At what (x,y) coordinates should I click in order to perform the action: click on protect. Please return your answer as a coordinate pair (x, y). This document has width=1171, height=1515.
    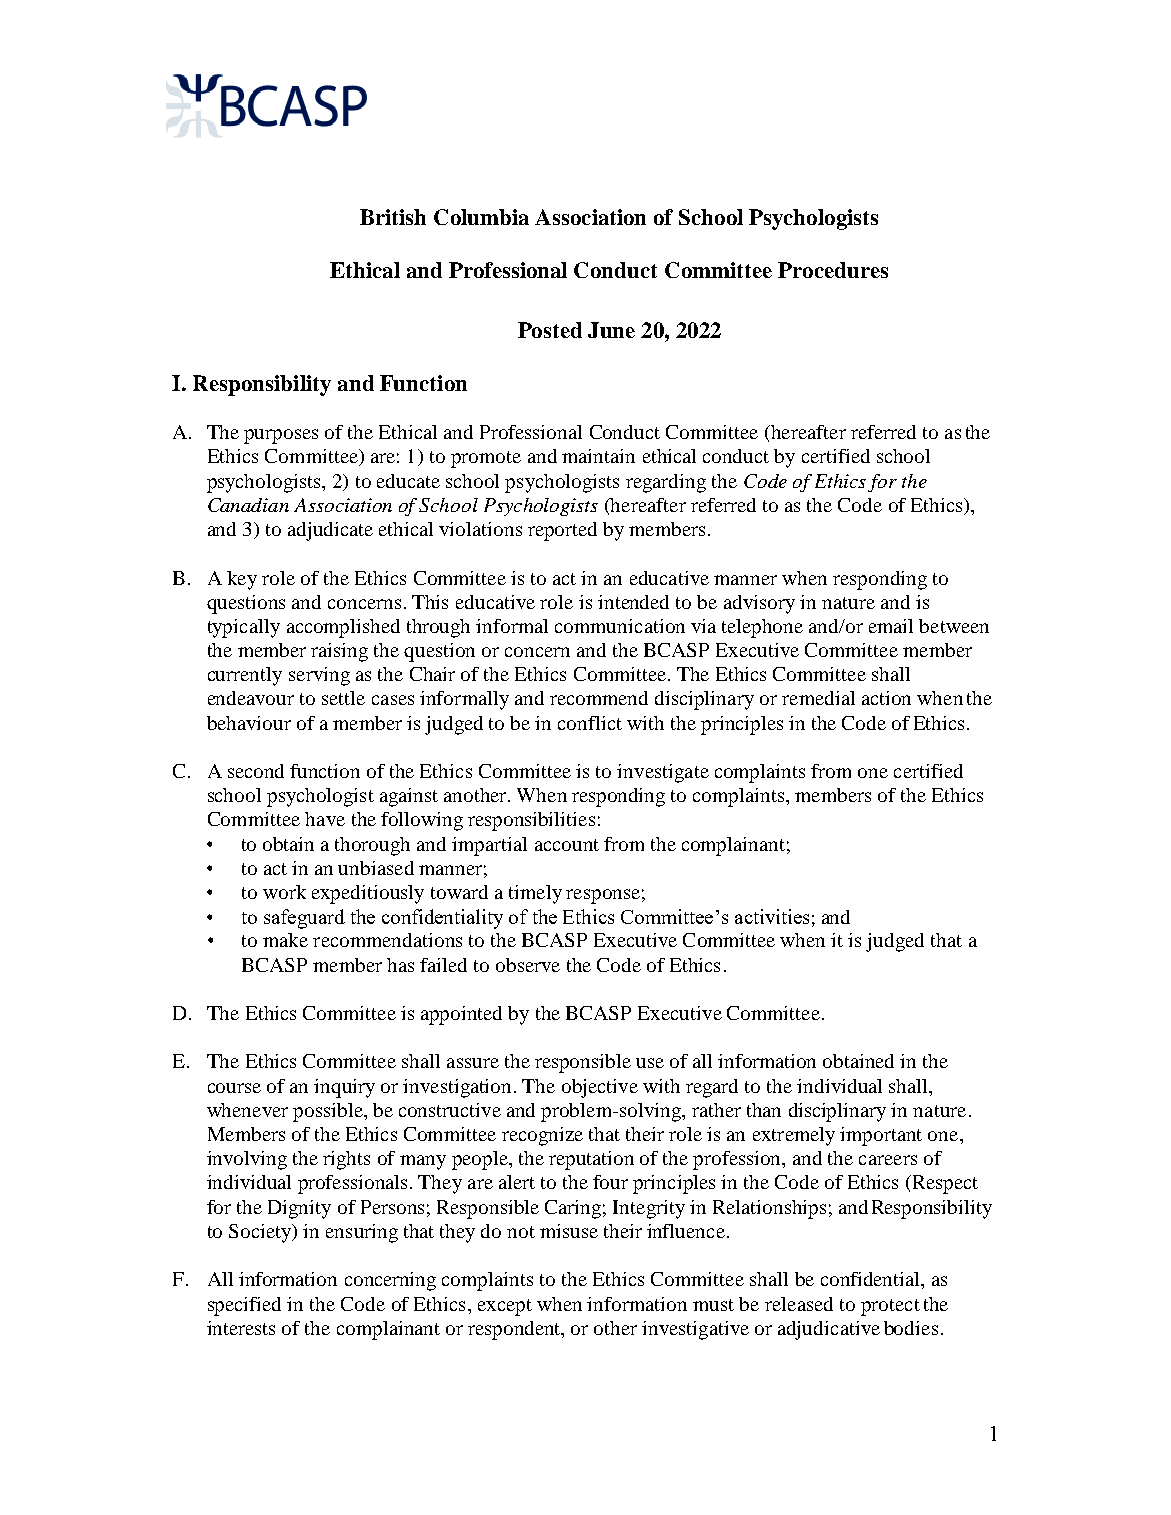
    Looking at the image, I should click on (890, 1307).
